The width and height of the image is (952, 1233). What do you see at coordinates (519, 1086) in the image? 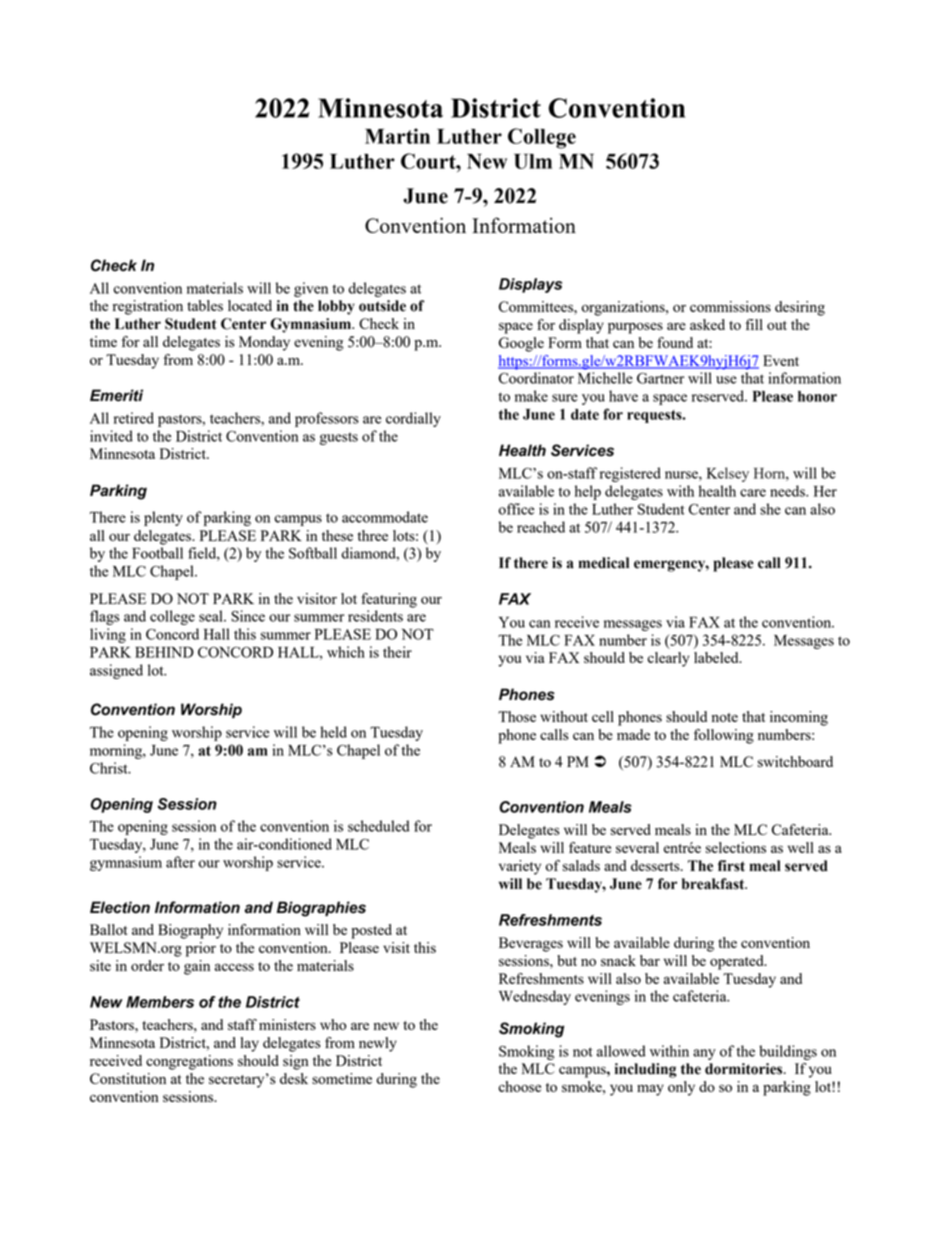
I see `choose` at bounding box center [519, 1086].
